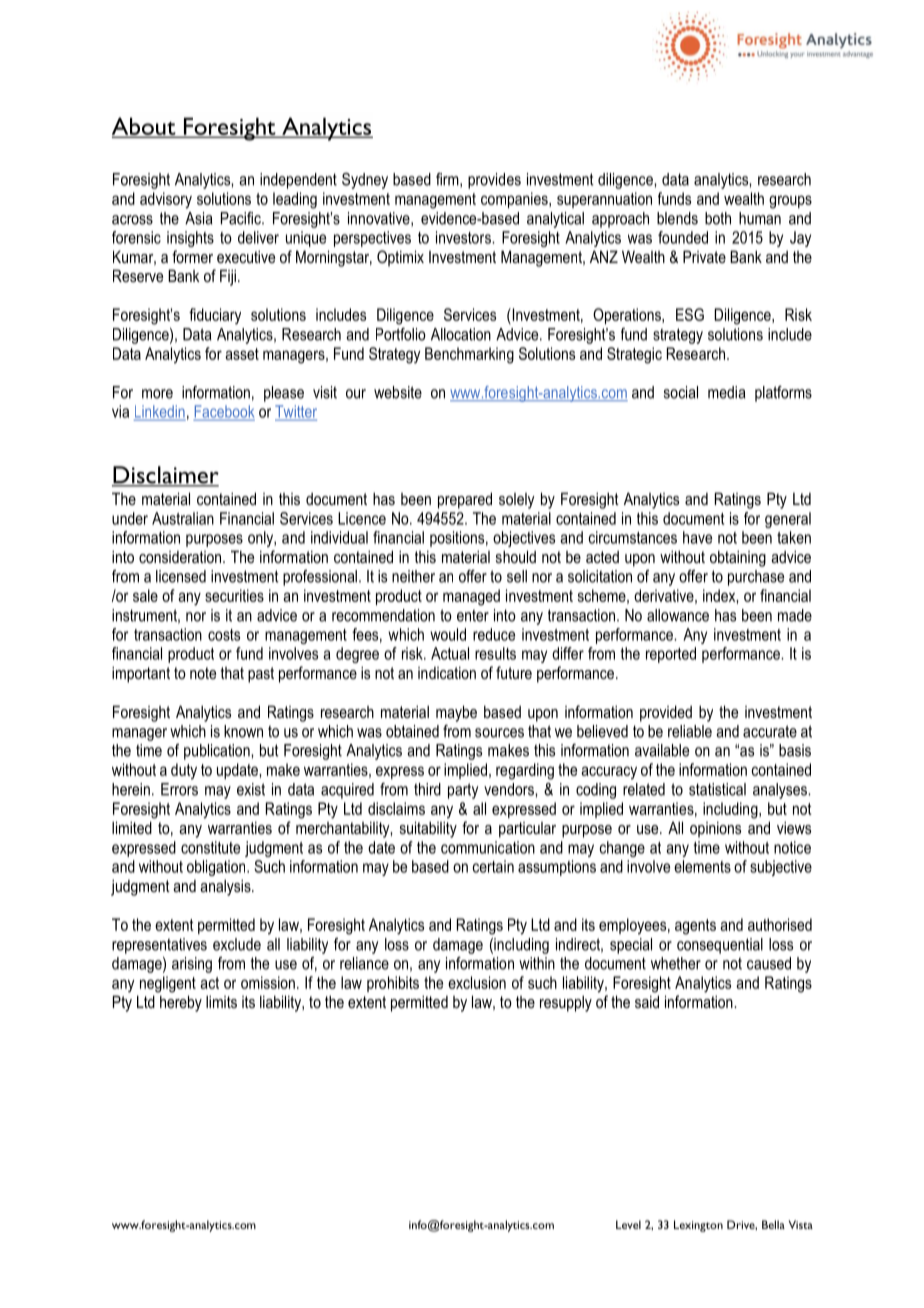 This document has width=924, height=1308. Describe the element at coordinates (203, 673) in the document. I see `note` at that location.
